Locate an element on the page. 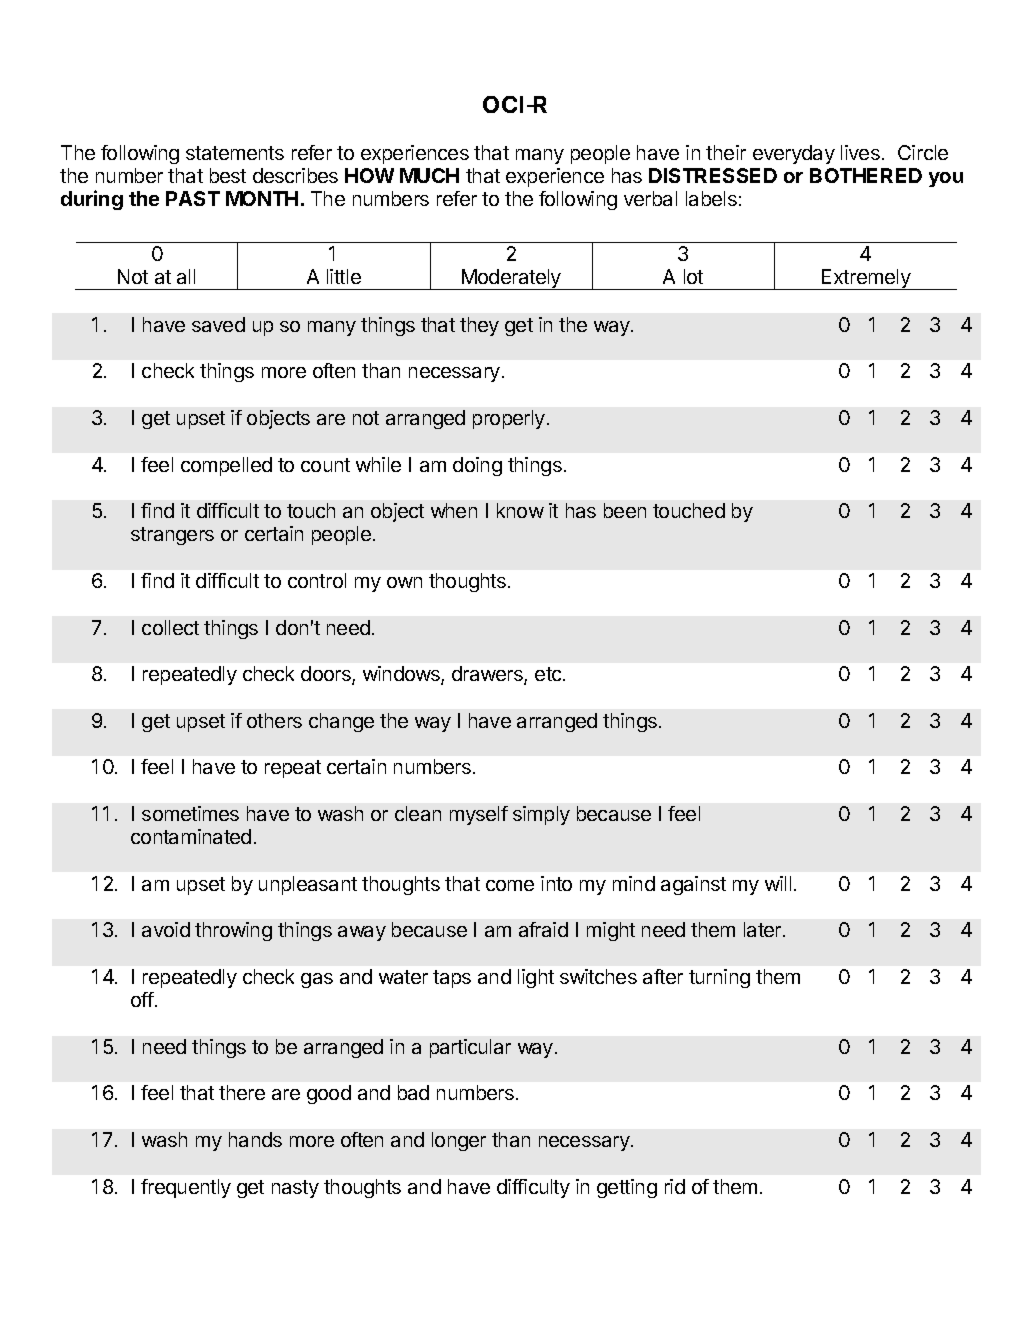 This page has height=1337, width=1033. contaminated is located at coordinates (191, 836).
